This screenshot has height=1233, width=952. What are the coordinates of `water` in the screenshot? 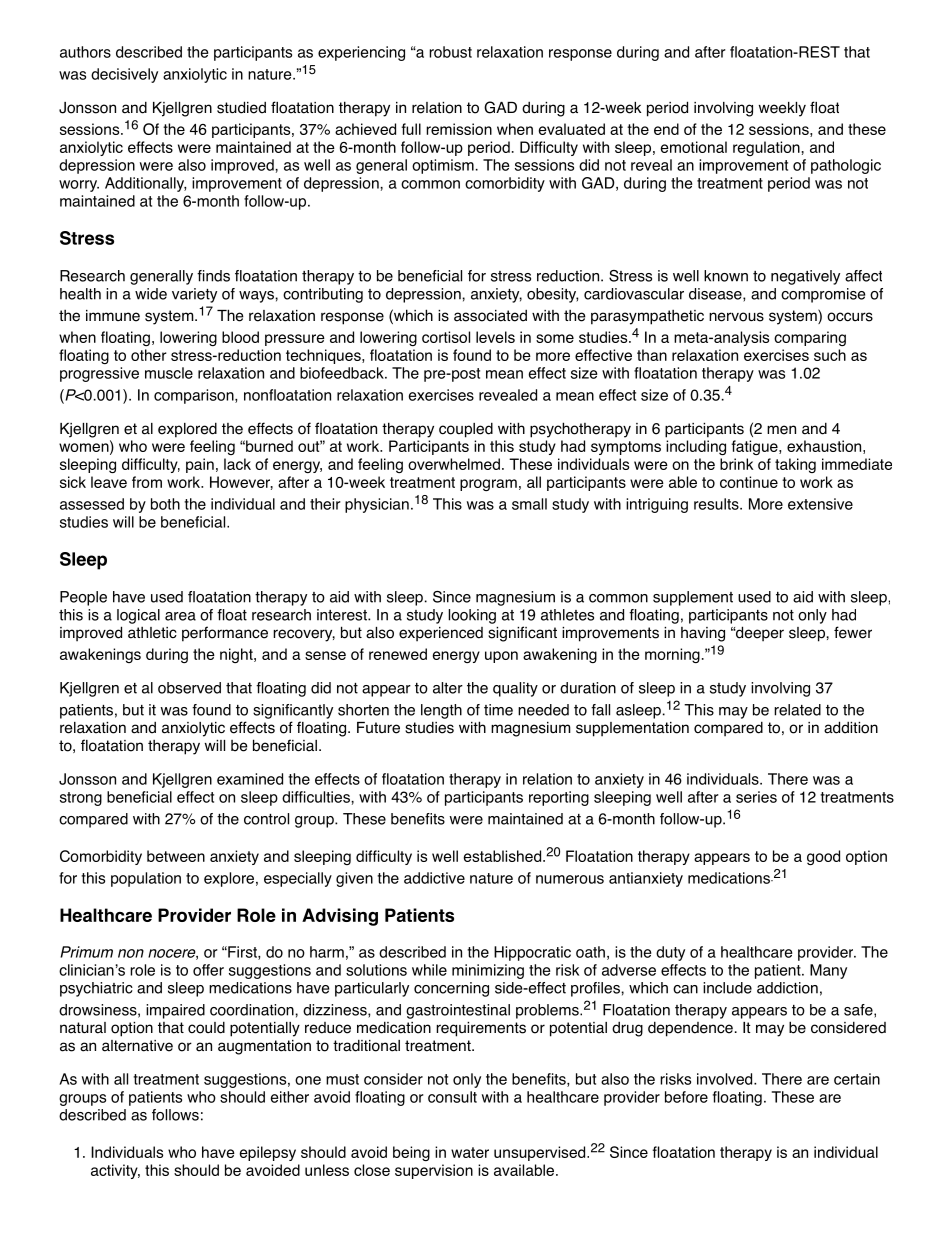 It's located at (470, 1152).
